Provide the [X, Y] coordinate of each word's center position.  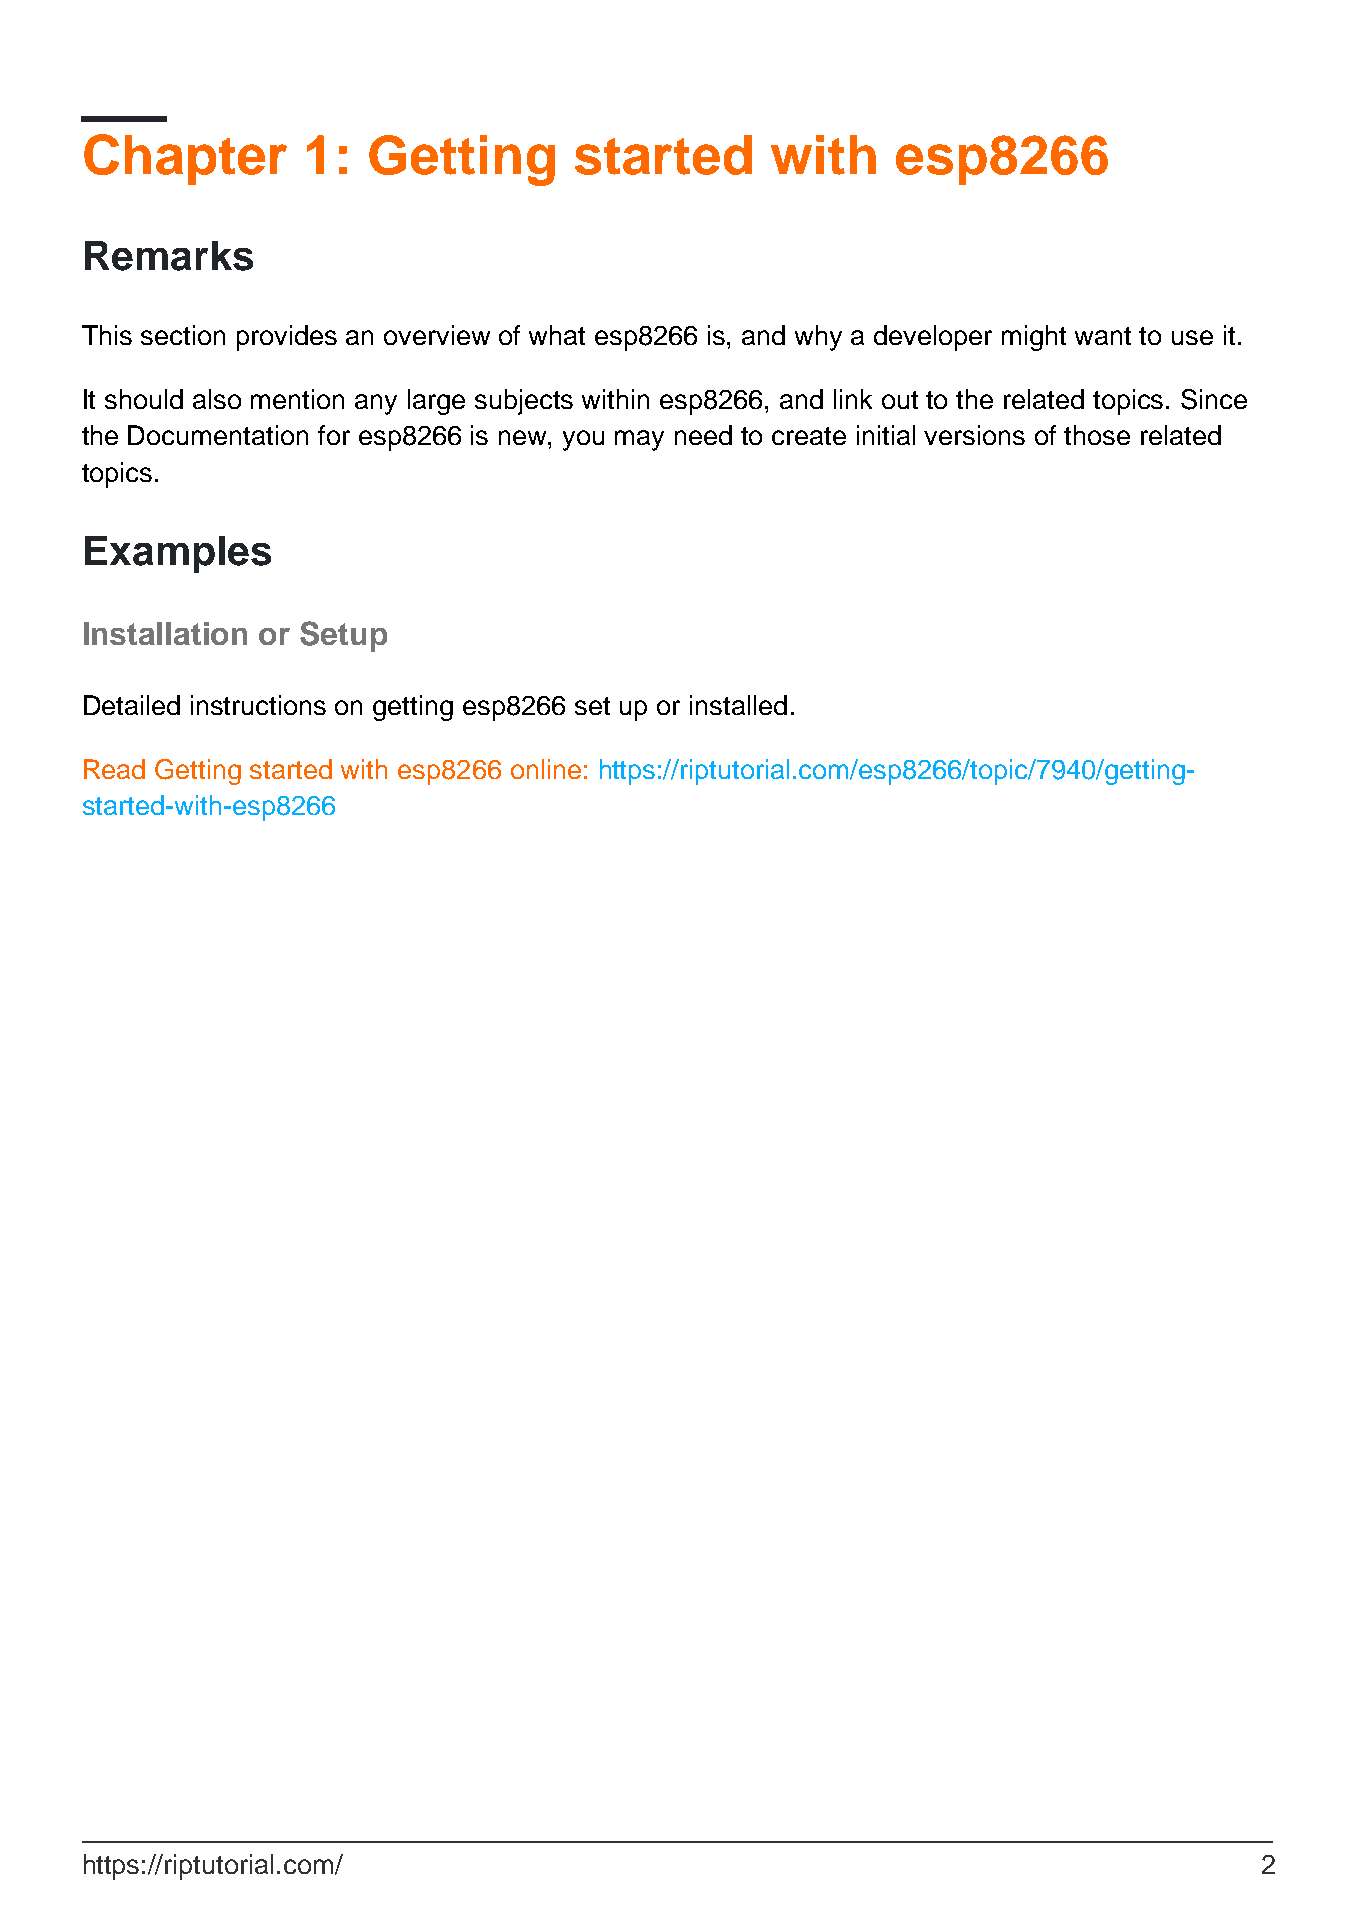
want [1103, 336]
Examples [178, 554]
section [183, 335]
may [639, 440]
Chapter [185, 159]
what [557, 335]
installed [738, 705]
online [546, 769]
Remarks [169, 256]
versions [974, 435]
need [703, 435]
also [217, 399]
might [1034, 338]
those [1097, 435]
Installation [165, 633]
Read [114, 769]
